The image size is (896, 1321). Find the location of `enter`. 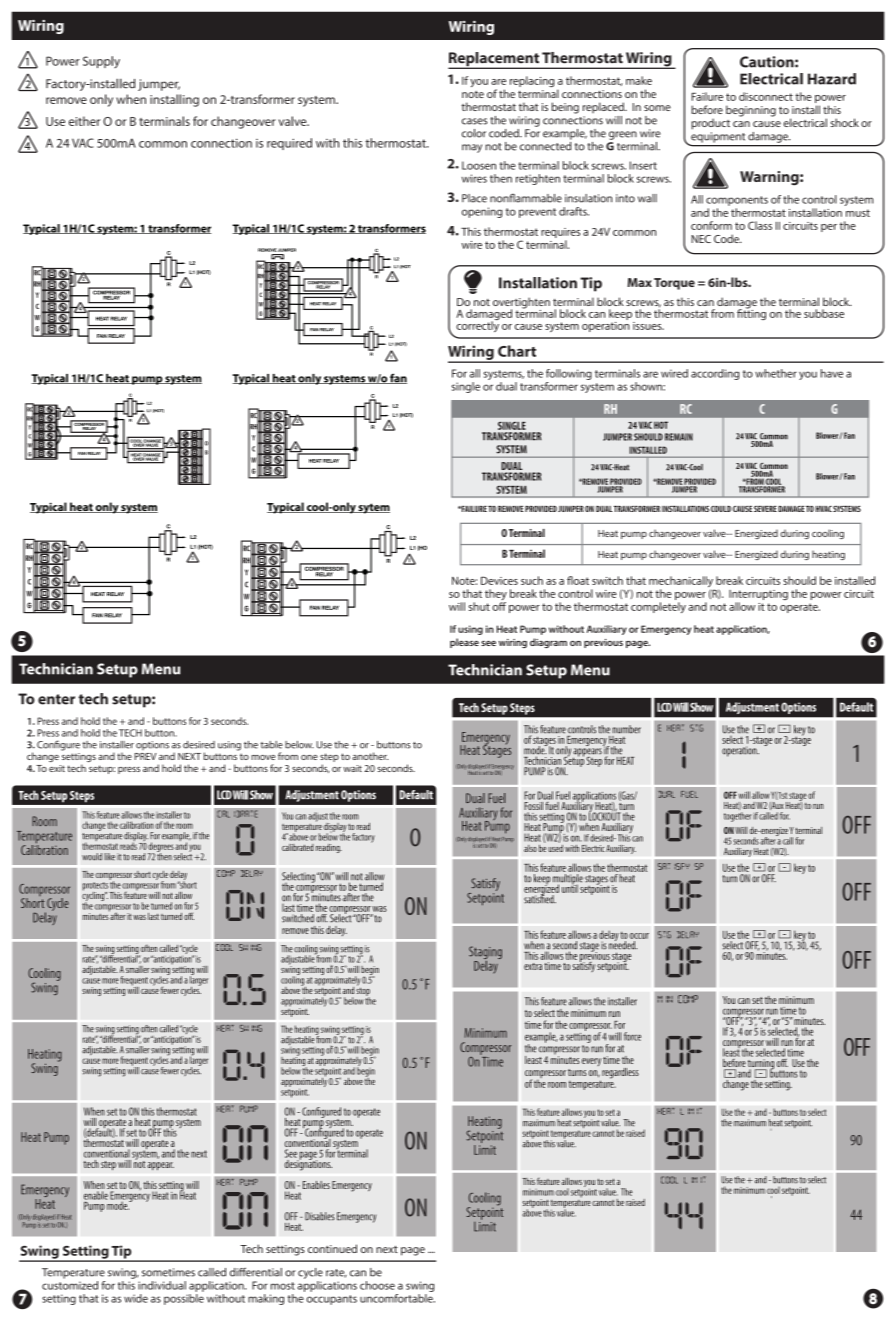

enter is located at coordinates (56, 699).
